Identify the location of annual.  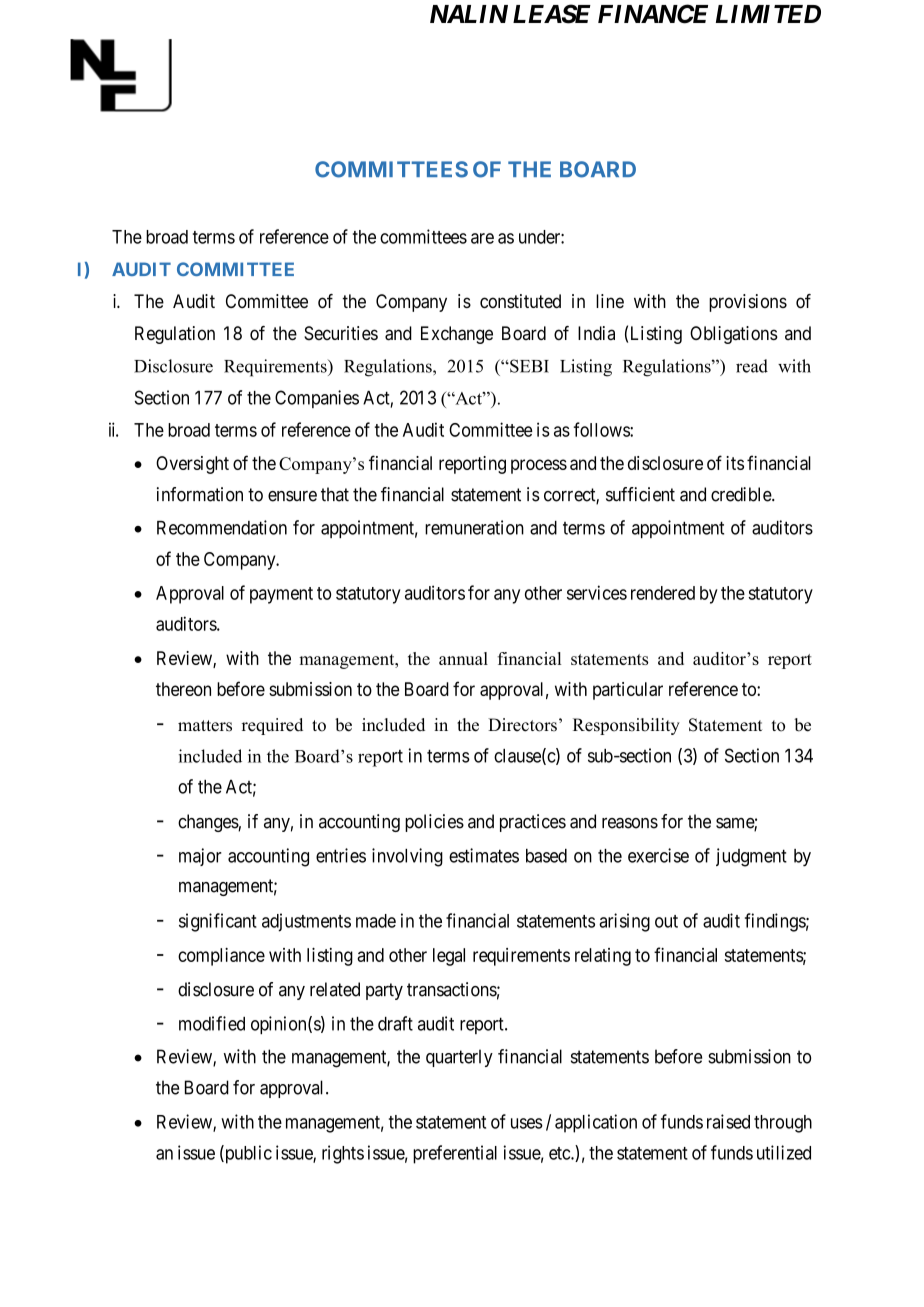
(463, 658).
